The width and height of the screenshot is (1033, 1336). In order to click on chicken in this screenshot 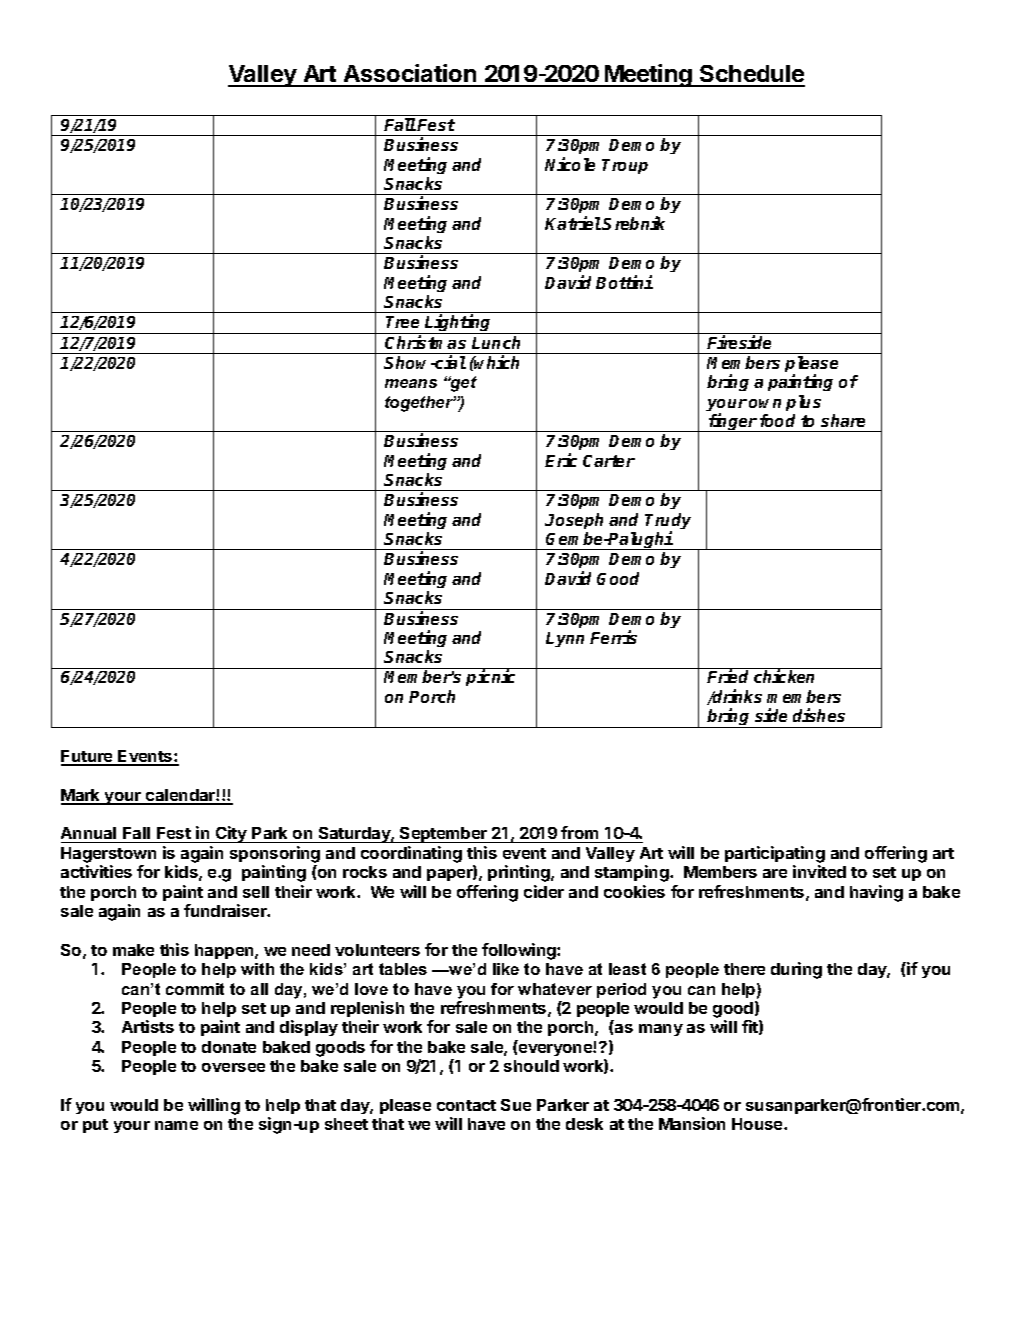, I will do `click(784, 676)`.
